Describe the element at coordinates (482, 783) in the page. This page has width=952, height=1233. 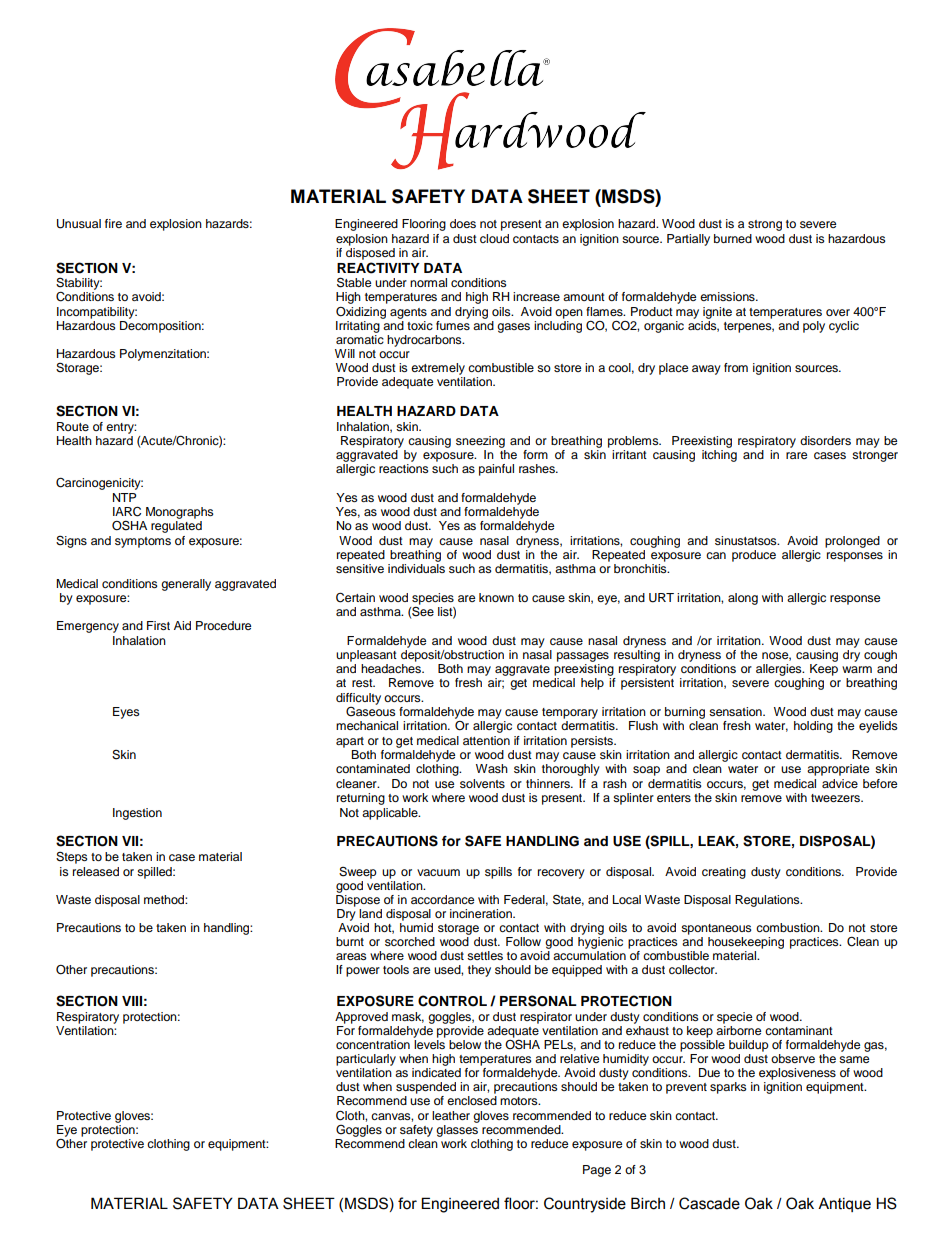
I see `solvents` at that location.
